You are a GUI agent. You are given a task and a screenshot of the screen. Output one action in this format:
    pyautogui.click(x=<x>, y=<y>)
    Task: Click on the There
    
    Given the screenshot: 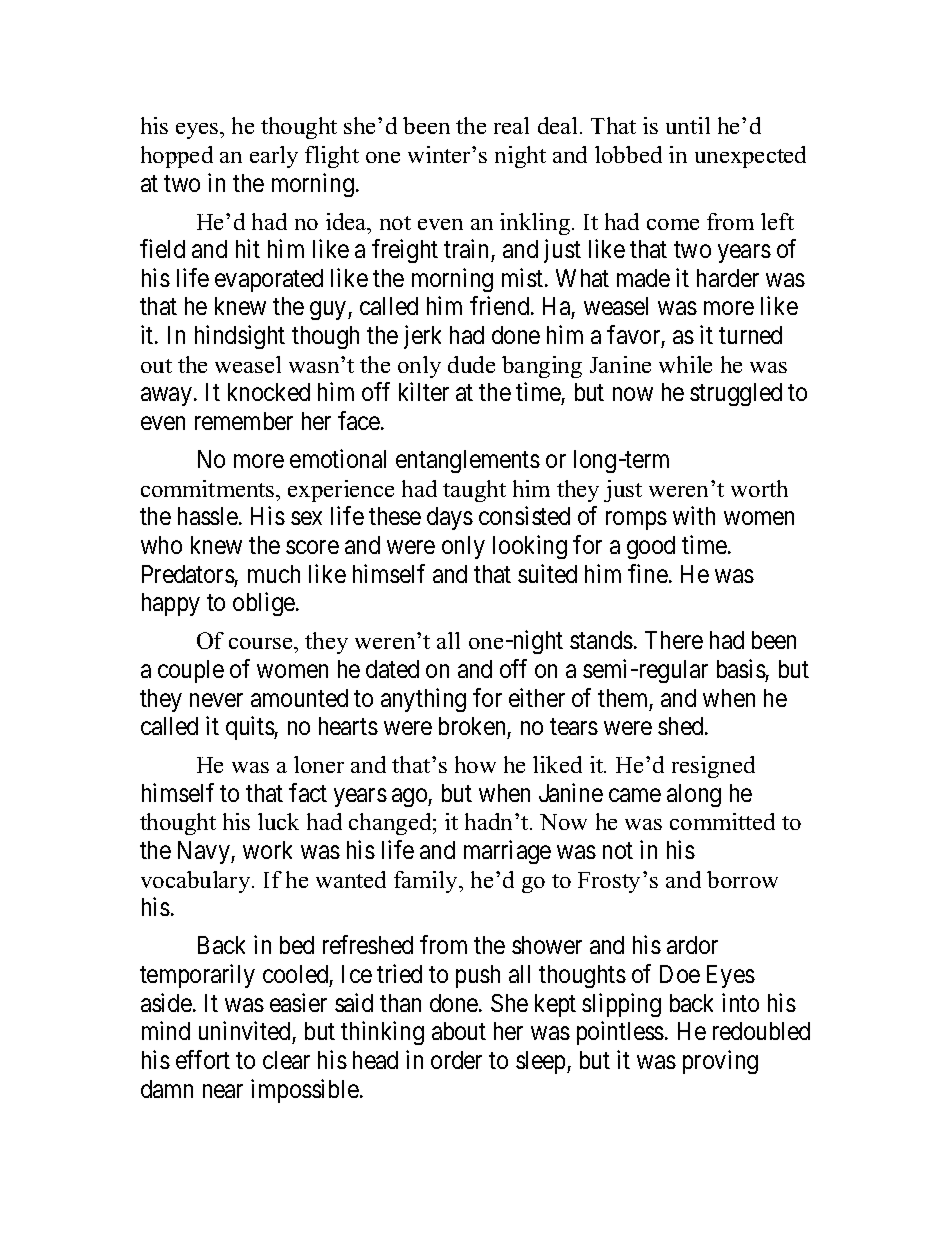 What is the action you would take?
    pyautogui.click(x=674, y=640)
